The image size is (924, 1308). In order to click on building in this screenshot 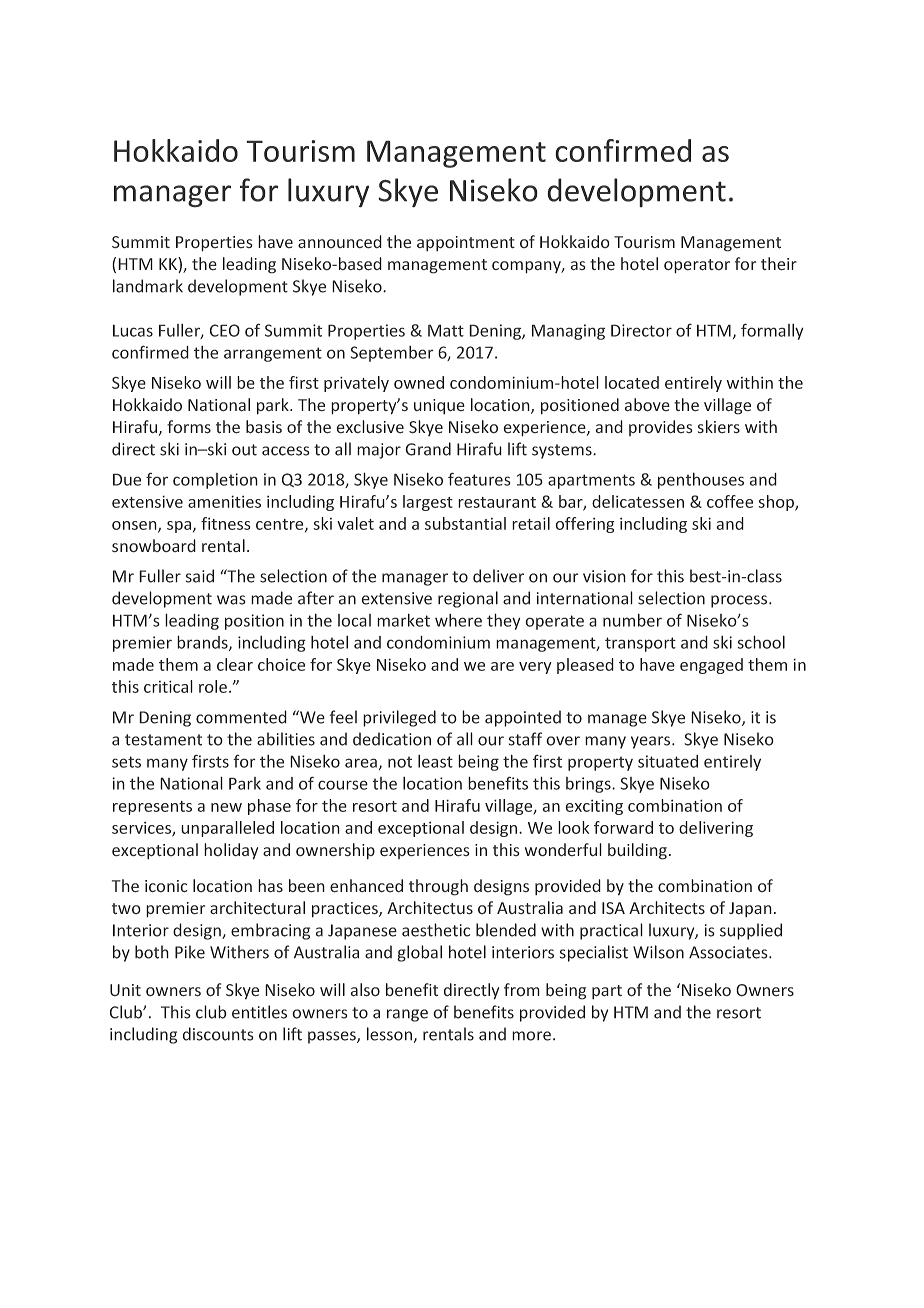, I will do `click(637, 851)`.
